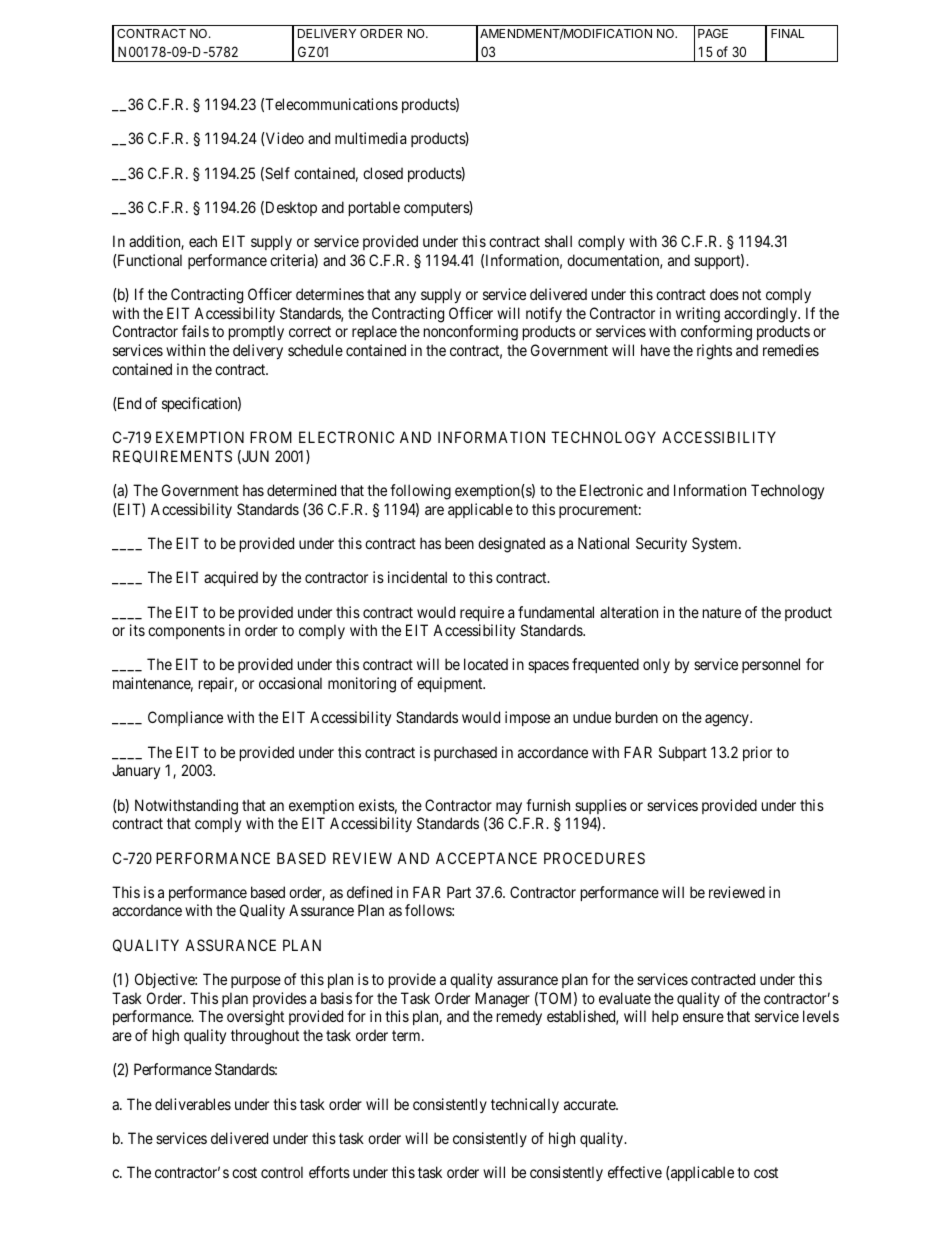 Image resolution: width=952 pixels, height=1233 pixels. What do you see at coordinates (417, 577) in the document?
I see `incidental` at bounding box center [417, 577].
